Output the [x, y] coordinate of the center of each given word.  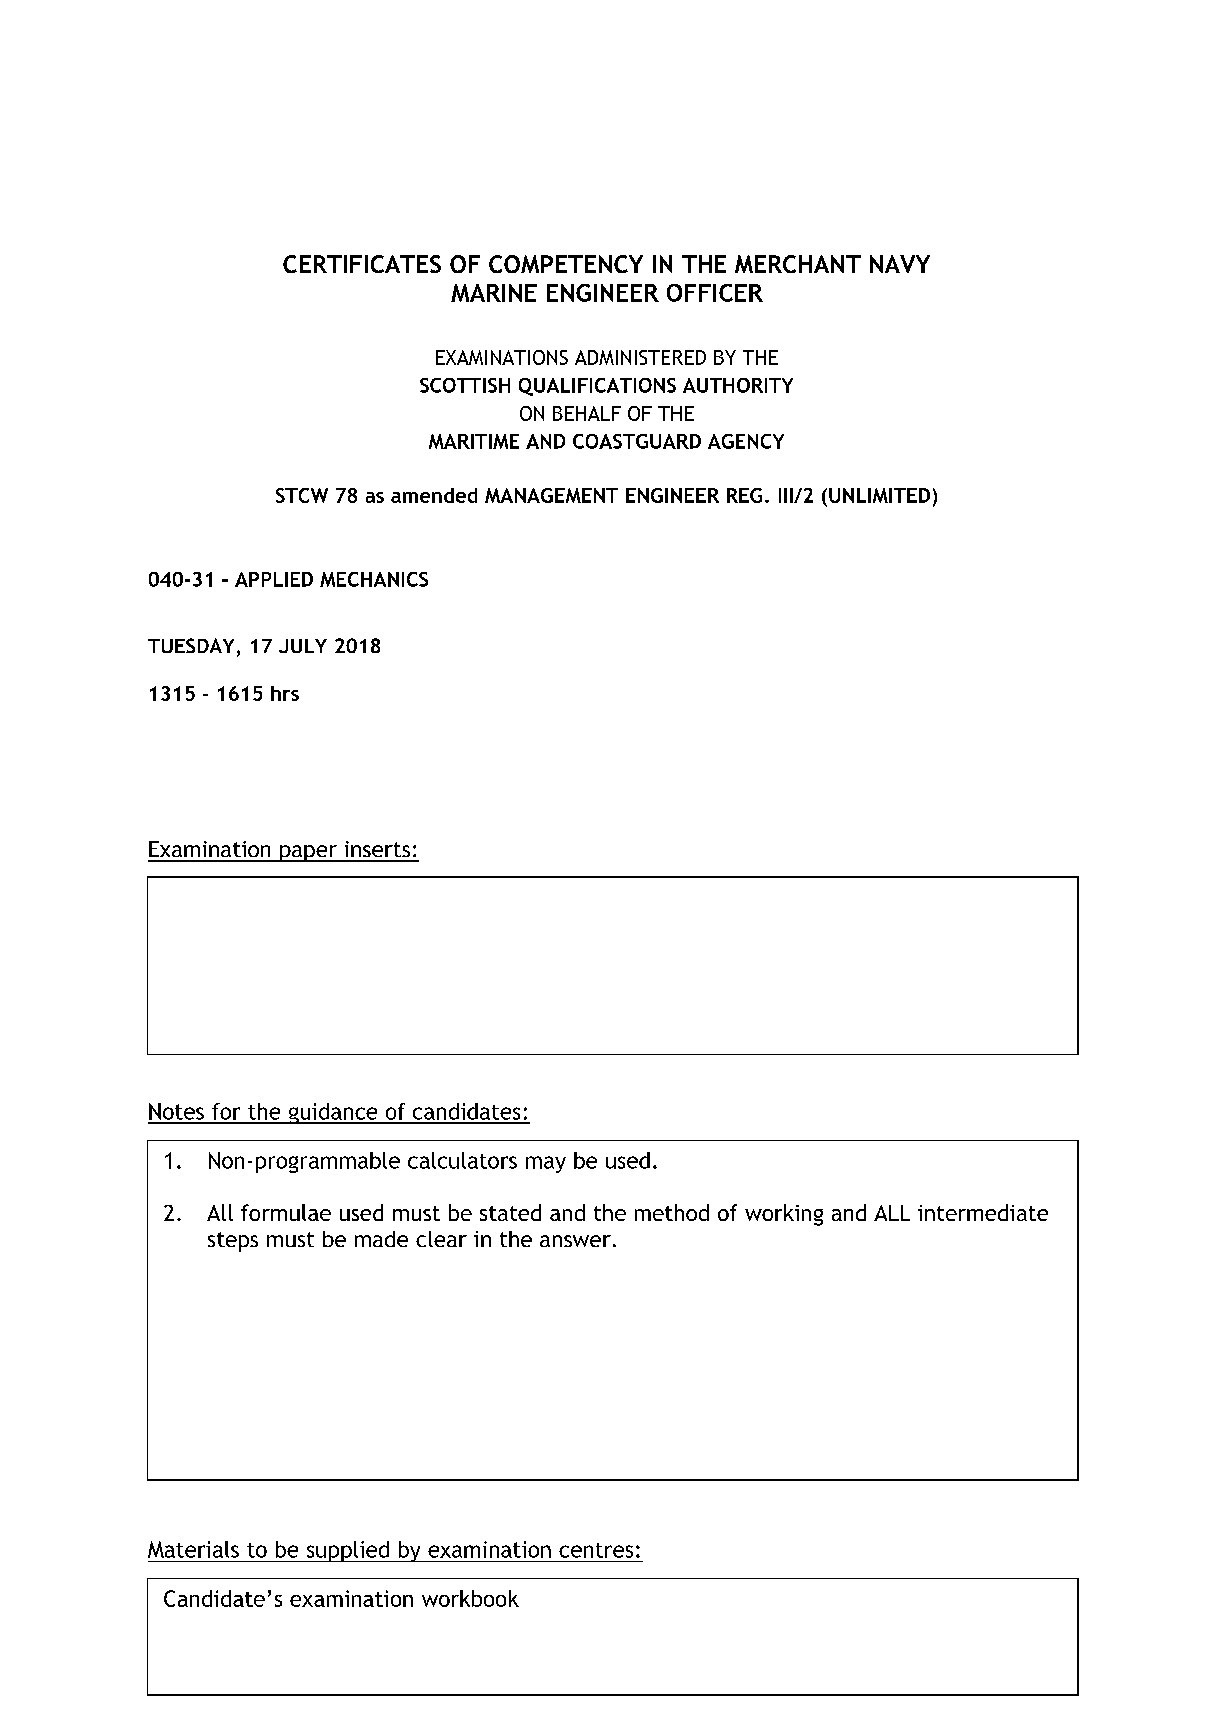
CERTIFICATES [362, 264]
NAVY [900, 264]
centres [596, 1550]
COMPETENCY [566, 264]
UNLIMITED [879, 495]
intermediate [983, 1212]
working [784, 1215]
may [546, 1164]
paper [308, 853]
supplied [347, 1551]
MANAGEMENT [551, 495]
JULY [303, 646]
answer [575, 1241]
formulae [286, 1212]
